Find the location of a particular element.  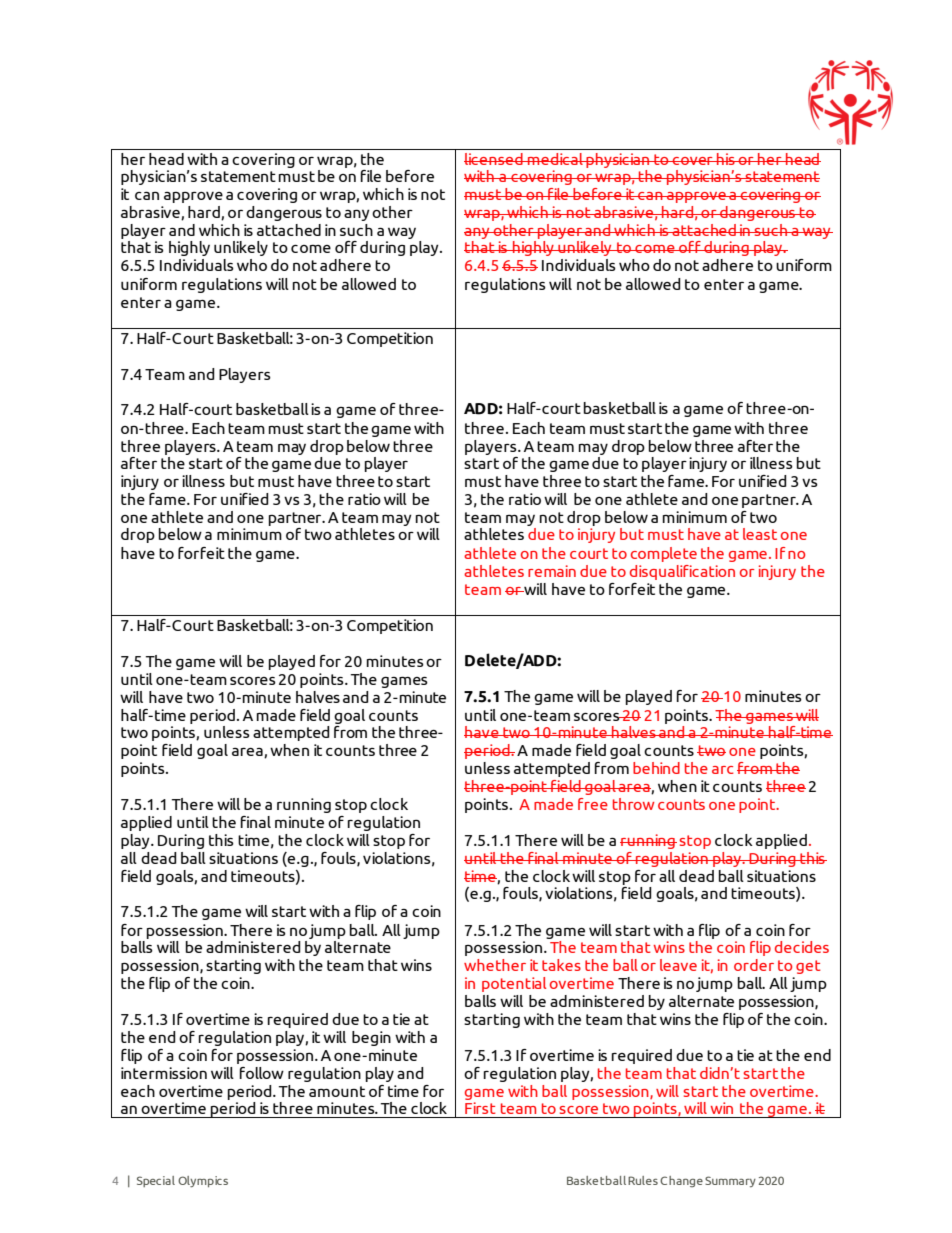

licensed is located at coordinates (494, 159).
